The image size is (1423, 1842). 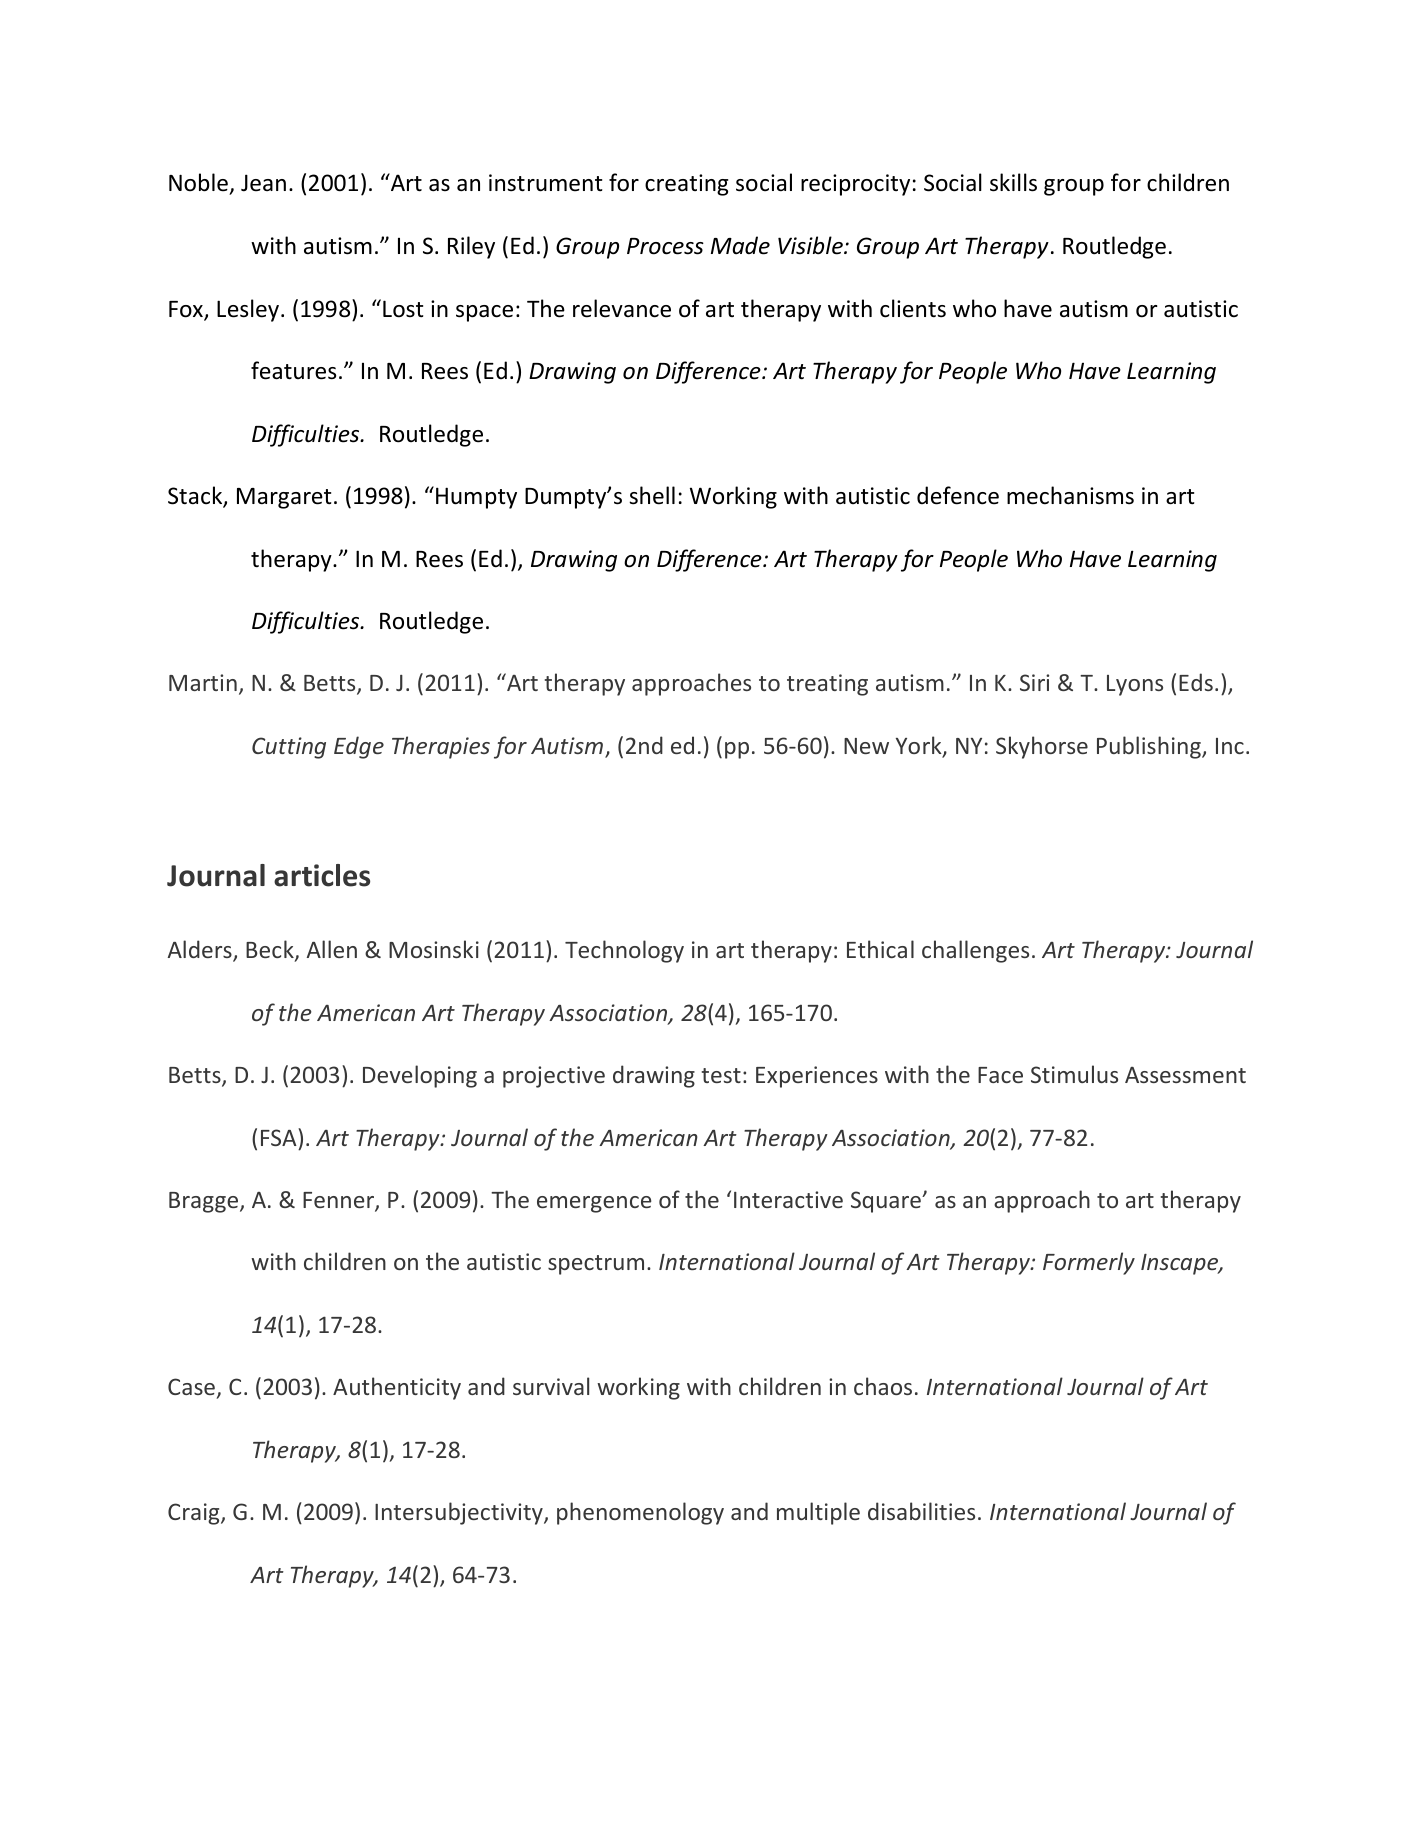 What do you see at coordinates (195, 1514) in the document?
I see `Craig` at bounding box center [195, 1514].
